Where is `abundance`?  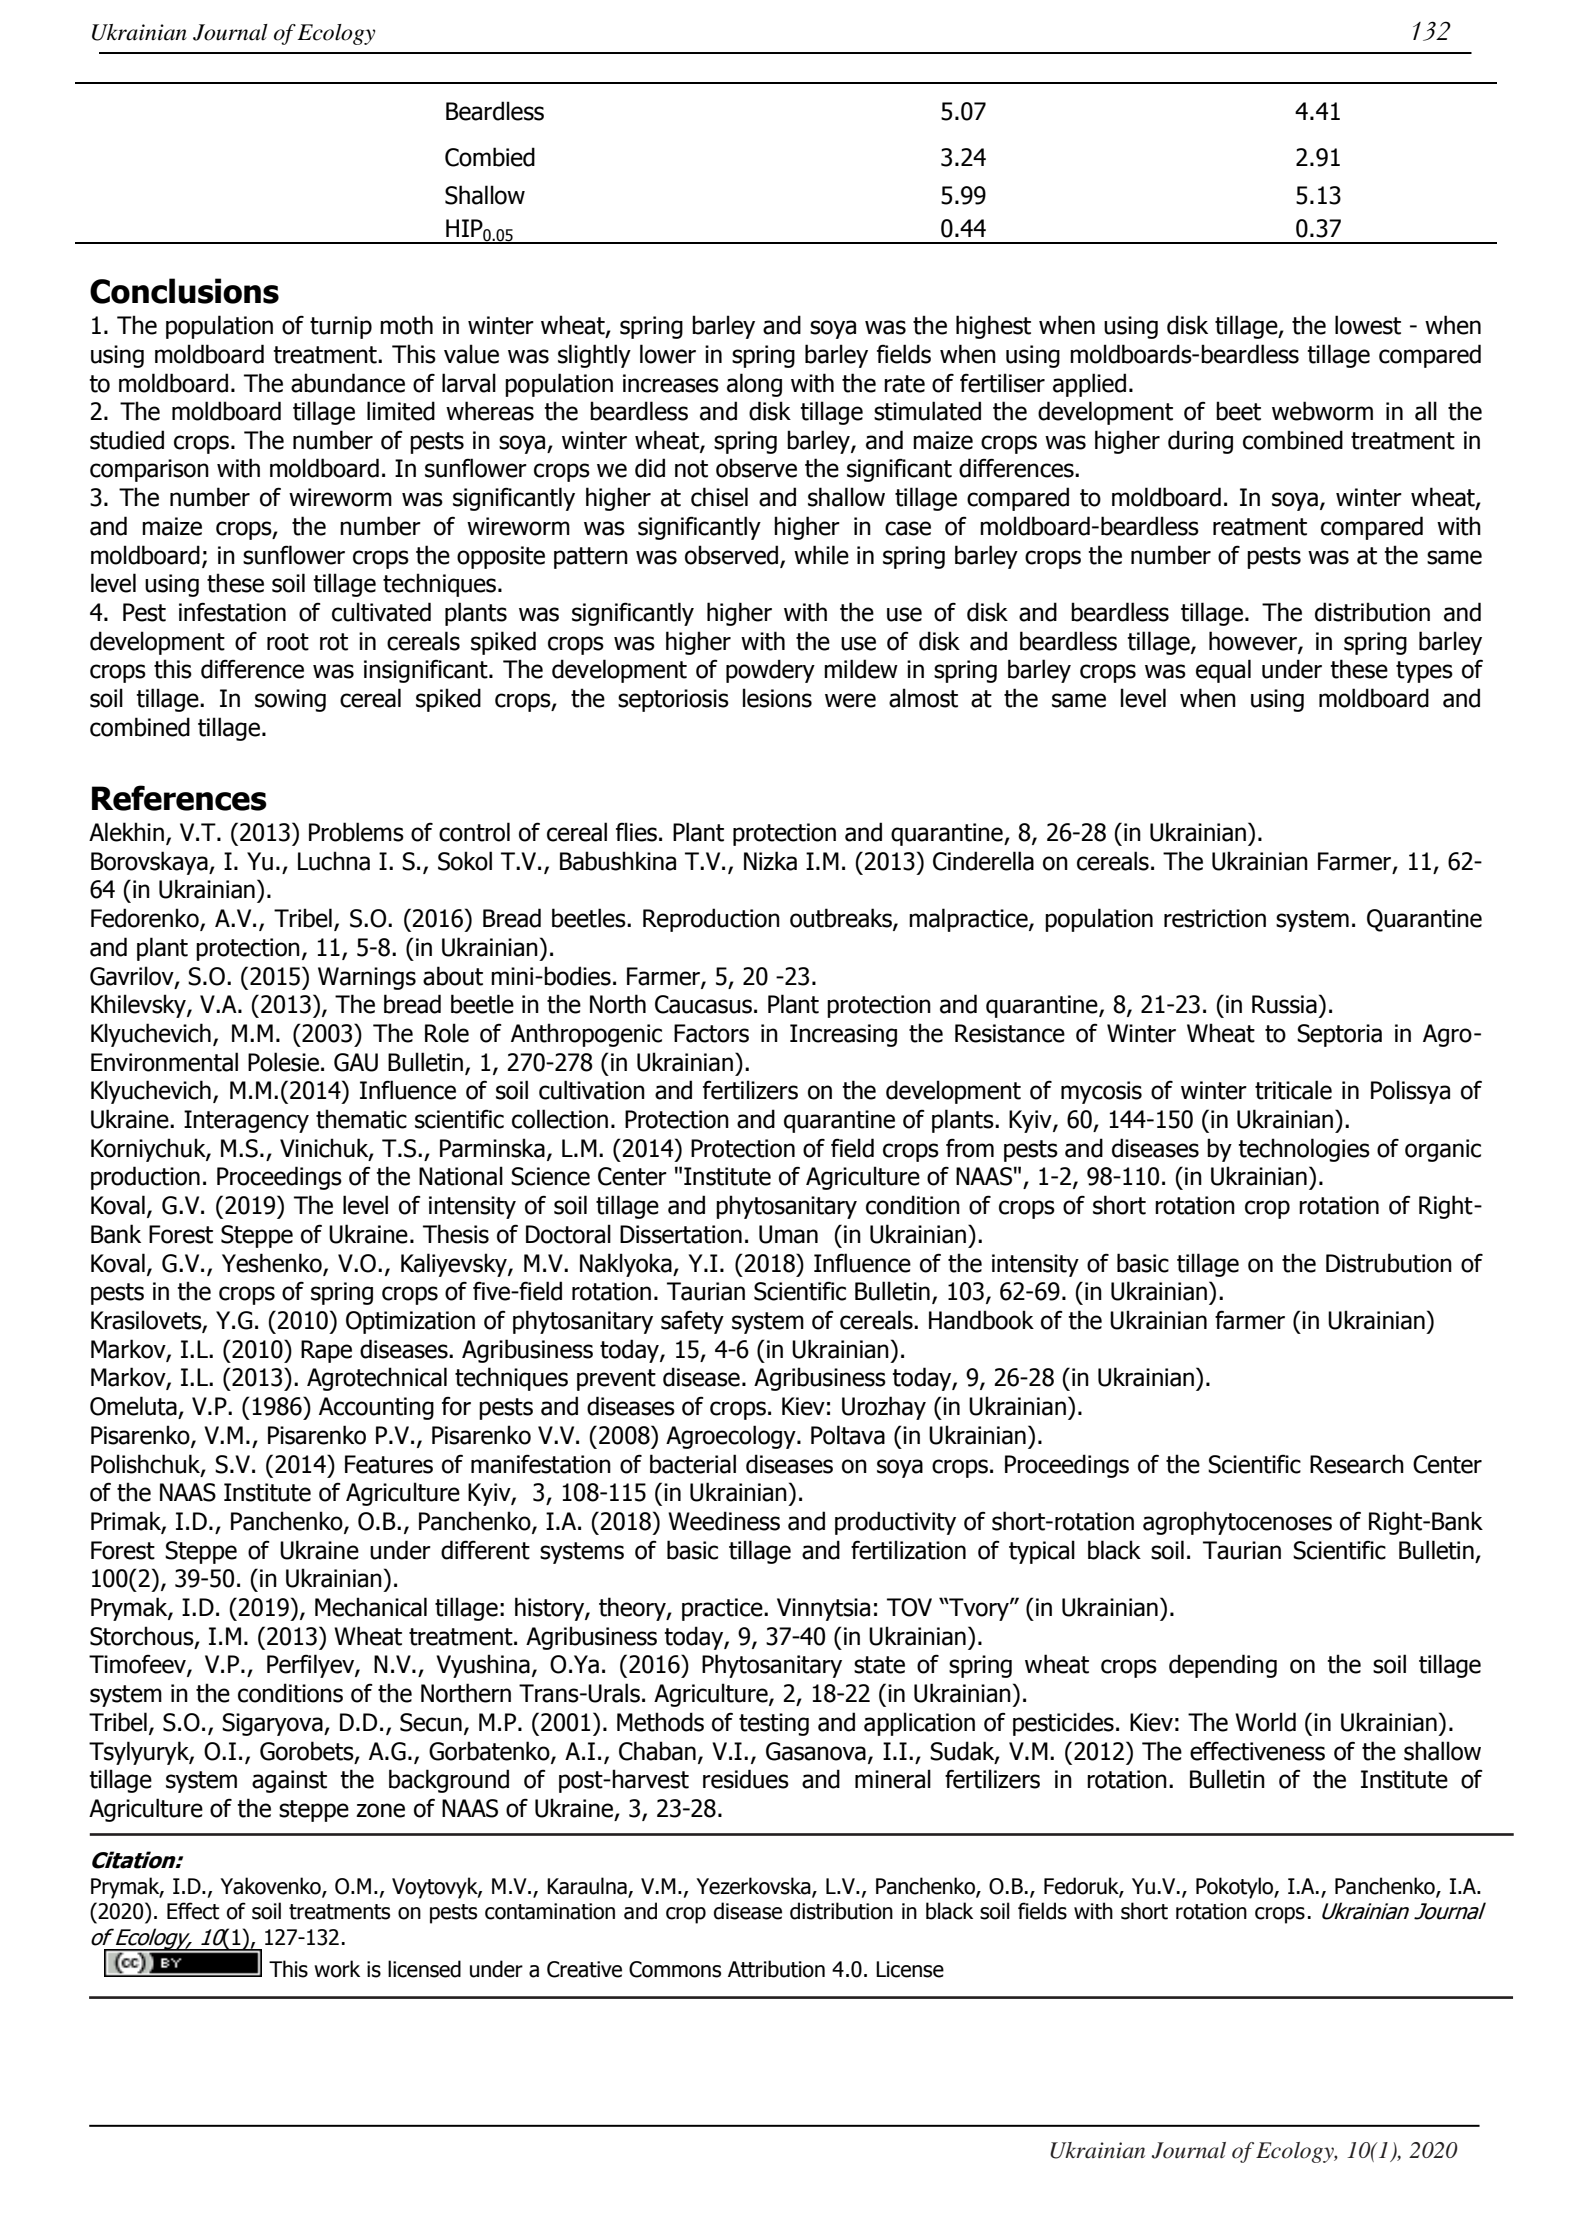 abundance is located at coordinates (348, 383).
